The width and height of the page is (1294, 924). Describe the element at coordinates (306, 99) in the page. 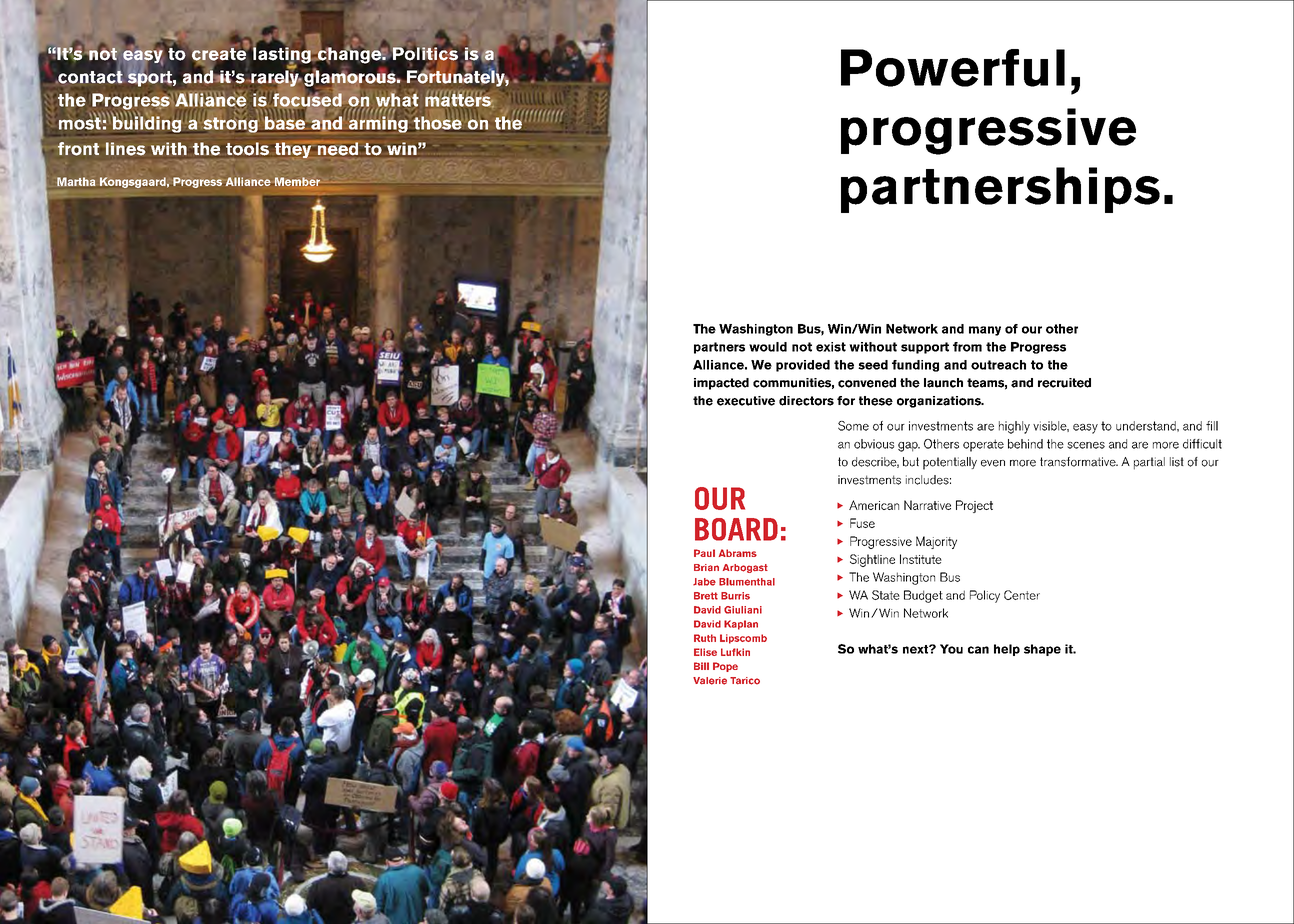

I see `focused` at that location.
